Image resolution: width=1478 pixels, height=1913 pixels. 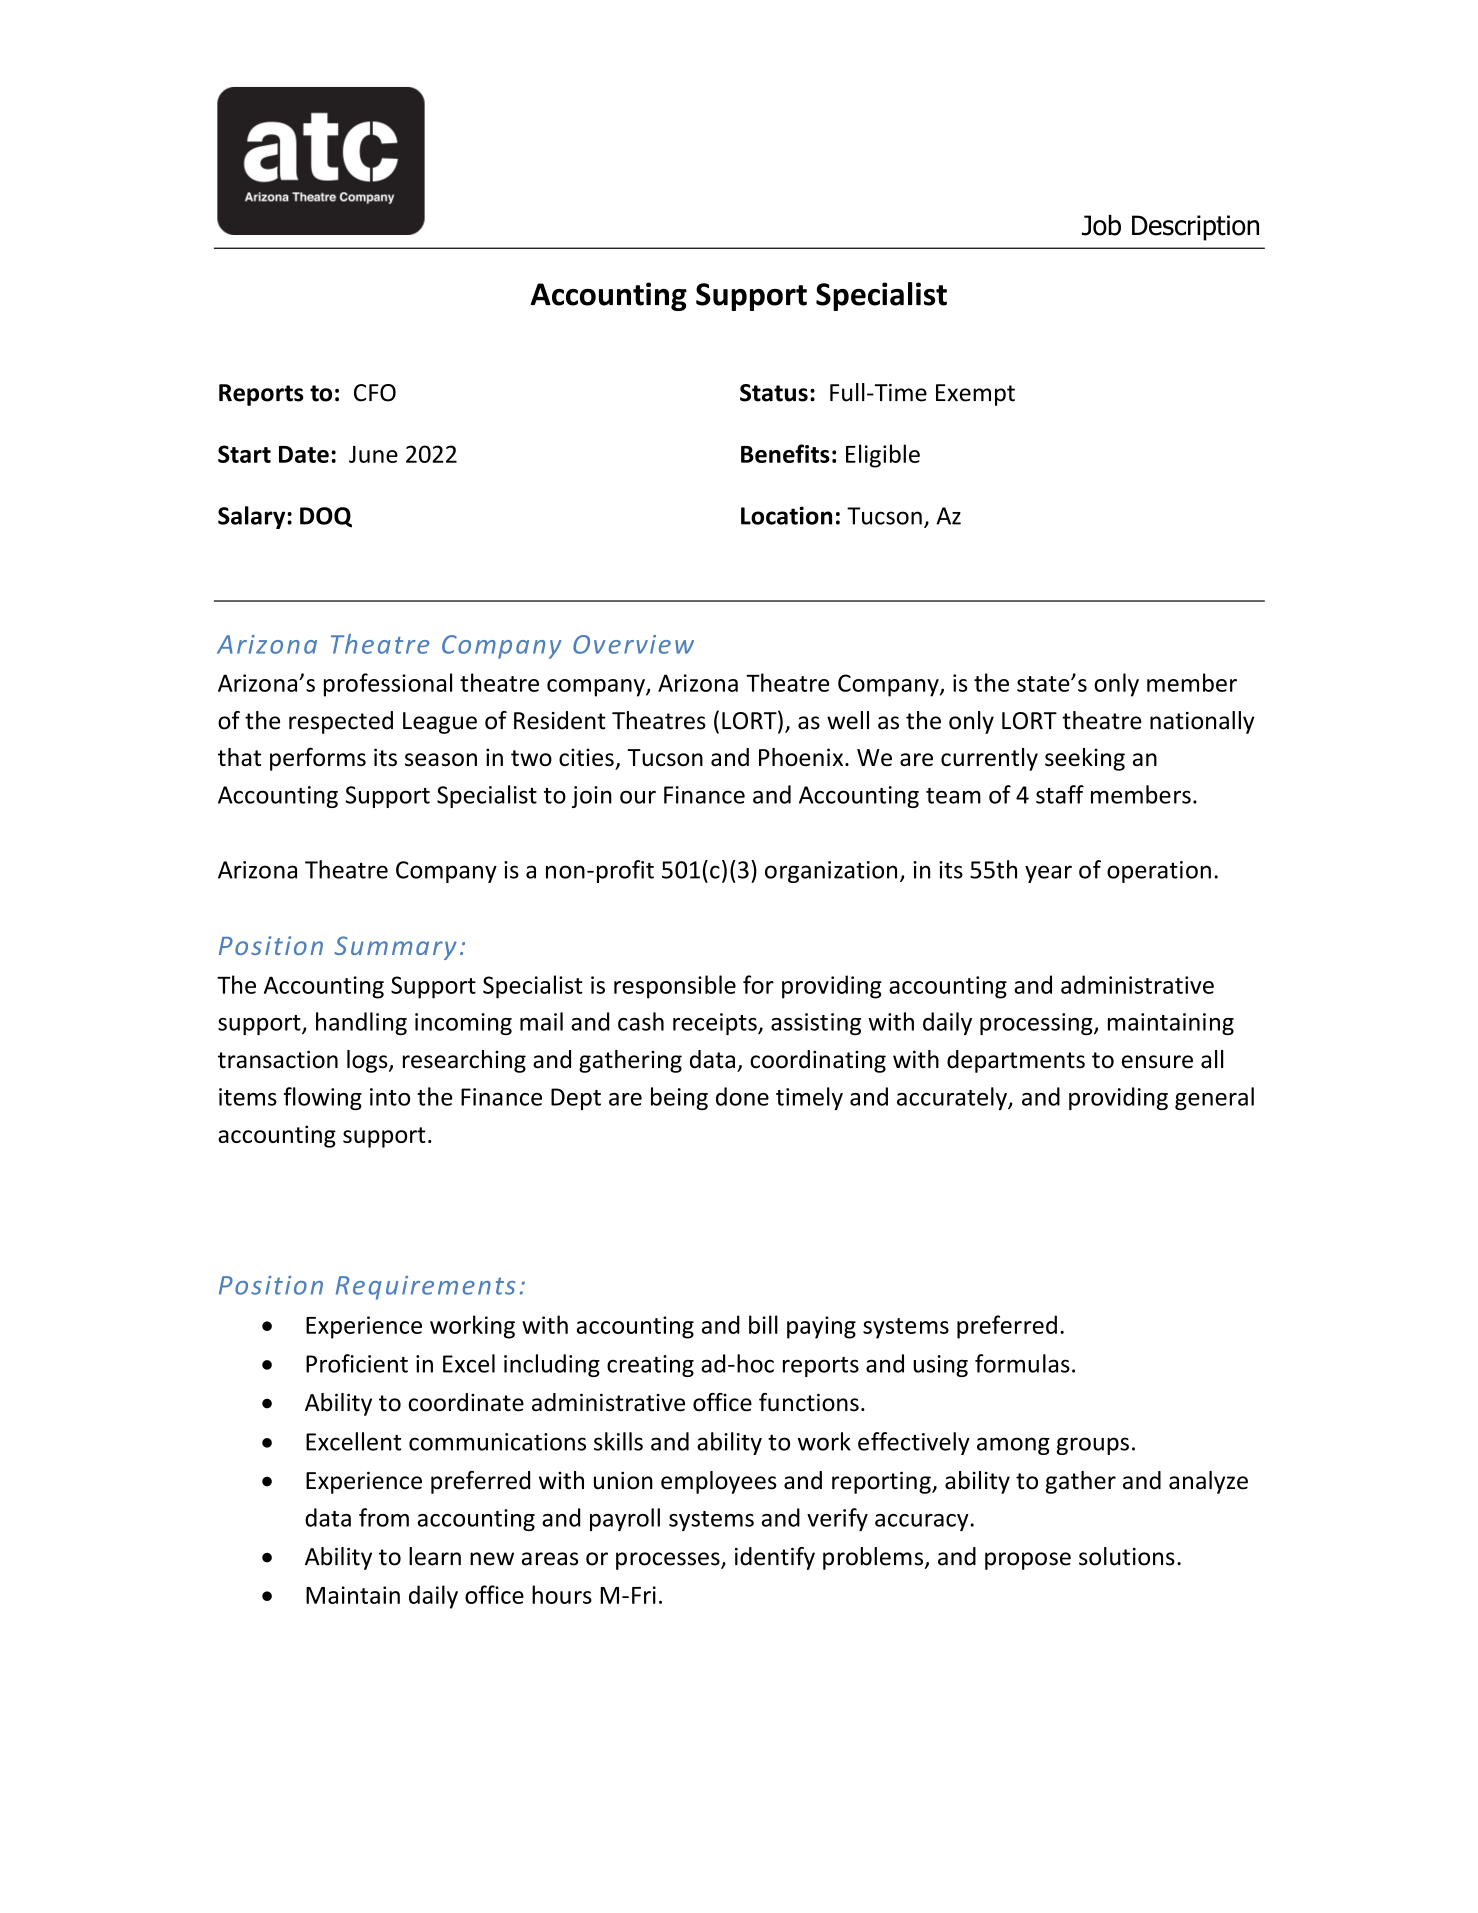 What do you see at coordinates (375, 393) in the screenshot?
I see `CFO` at bounding box center [375, 393].
